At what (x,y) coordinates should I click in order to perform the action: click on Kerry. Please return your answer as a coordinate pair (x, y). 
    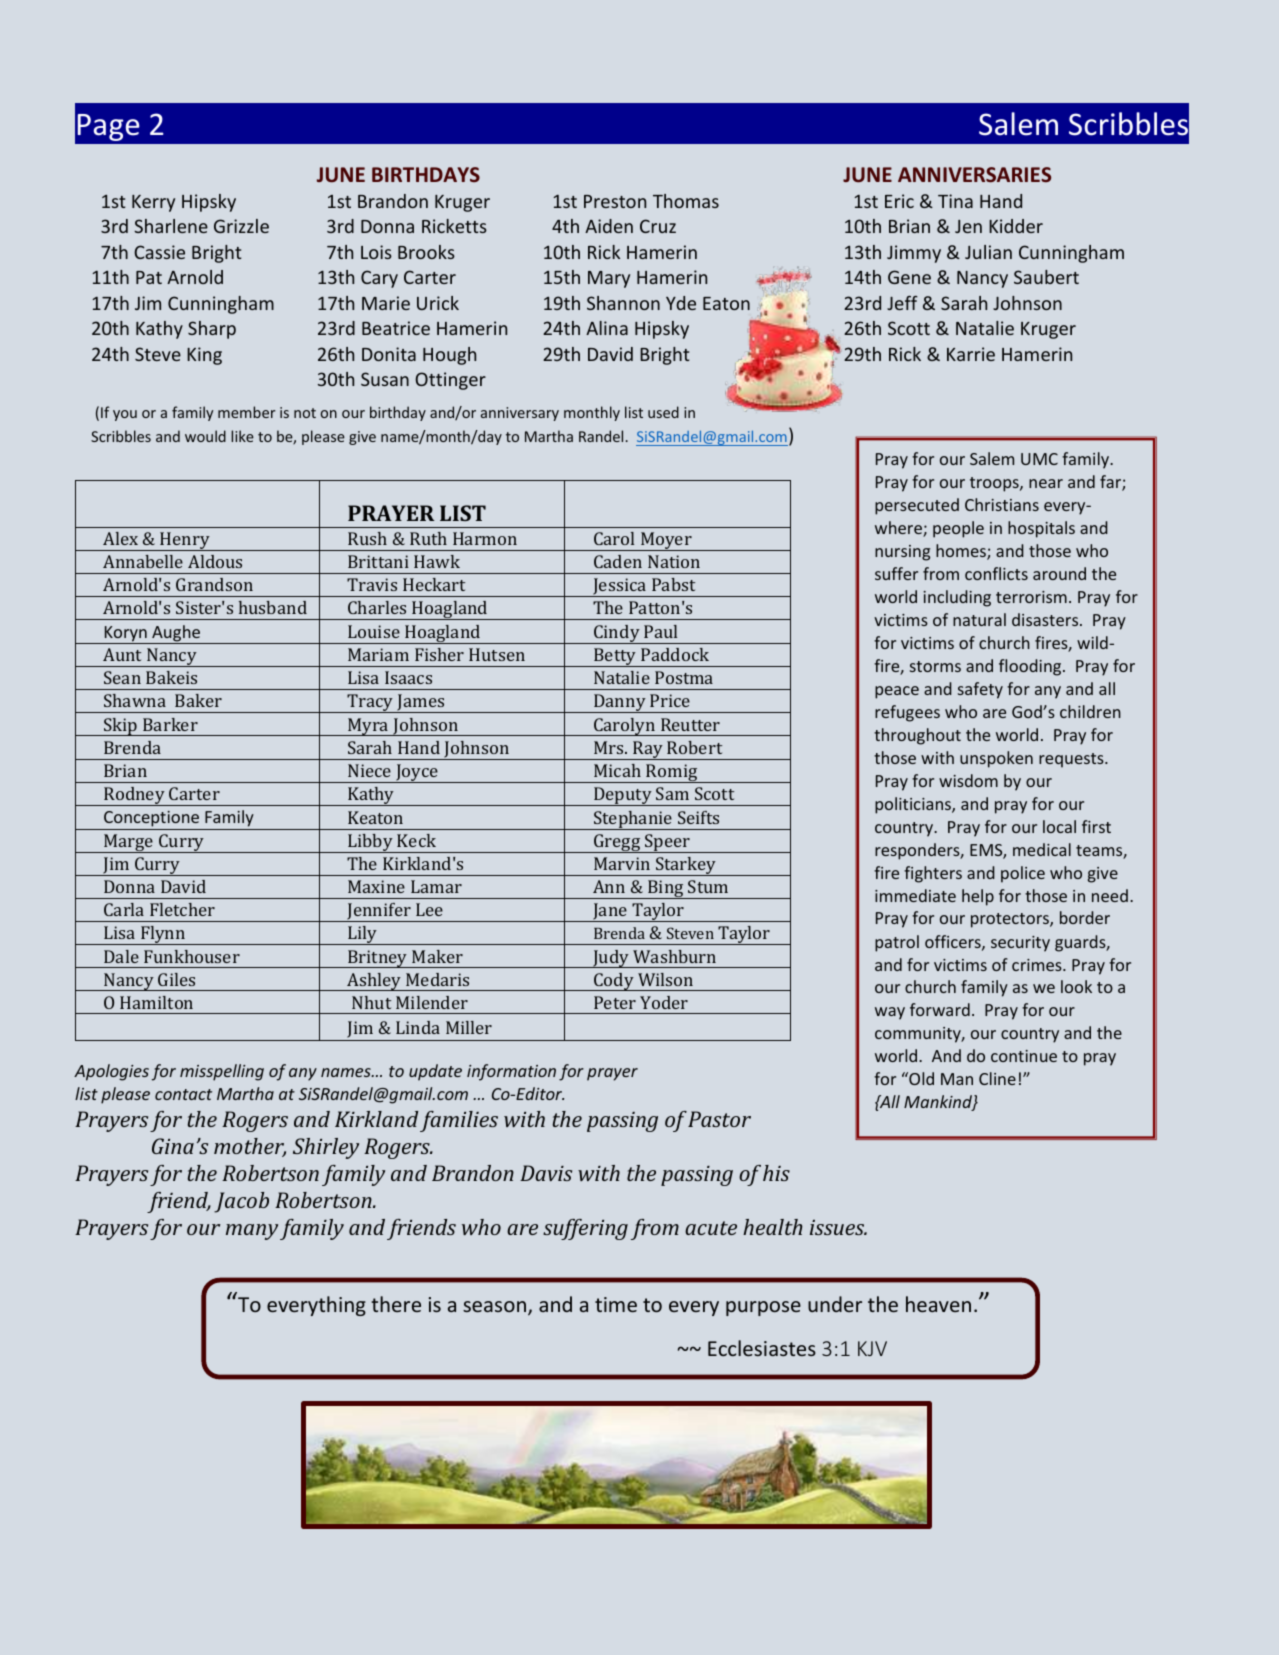
    Looking at the image, I should click on (153, 203).
